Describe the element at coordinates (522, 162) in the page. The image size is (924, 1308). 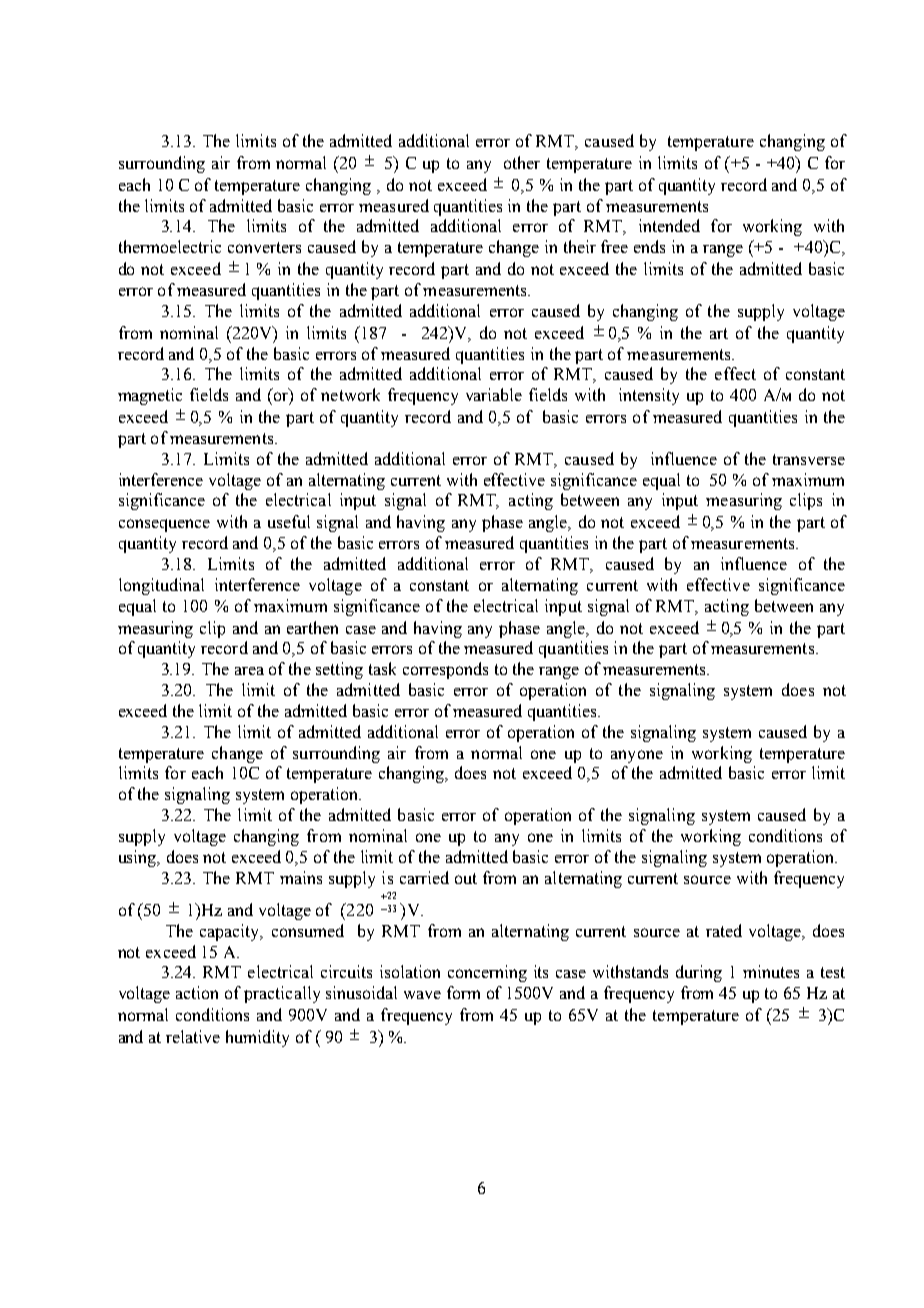
I see `other` at that location.
